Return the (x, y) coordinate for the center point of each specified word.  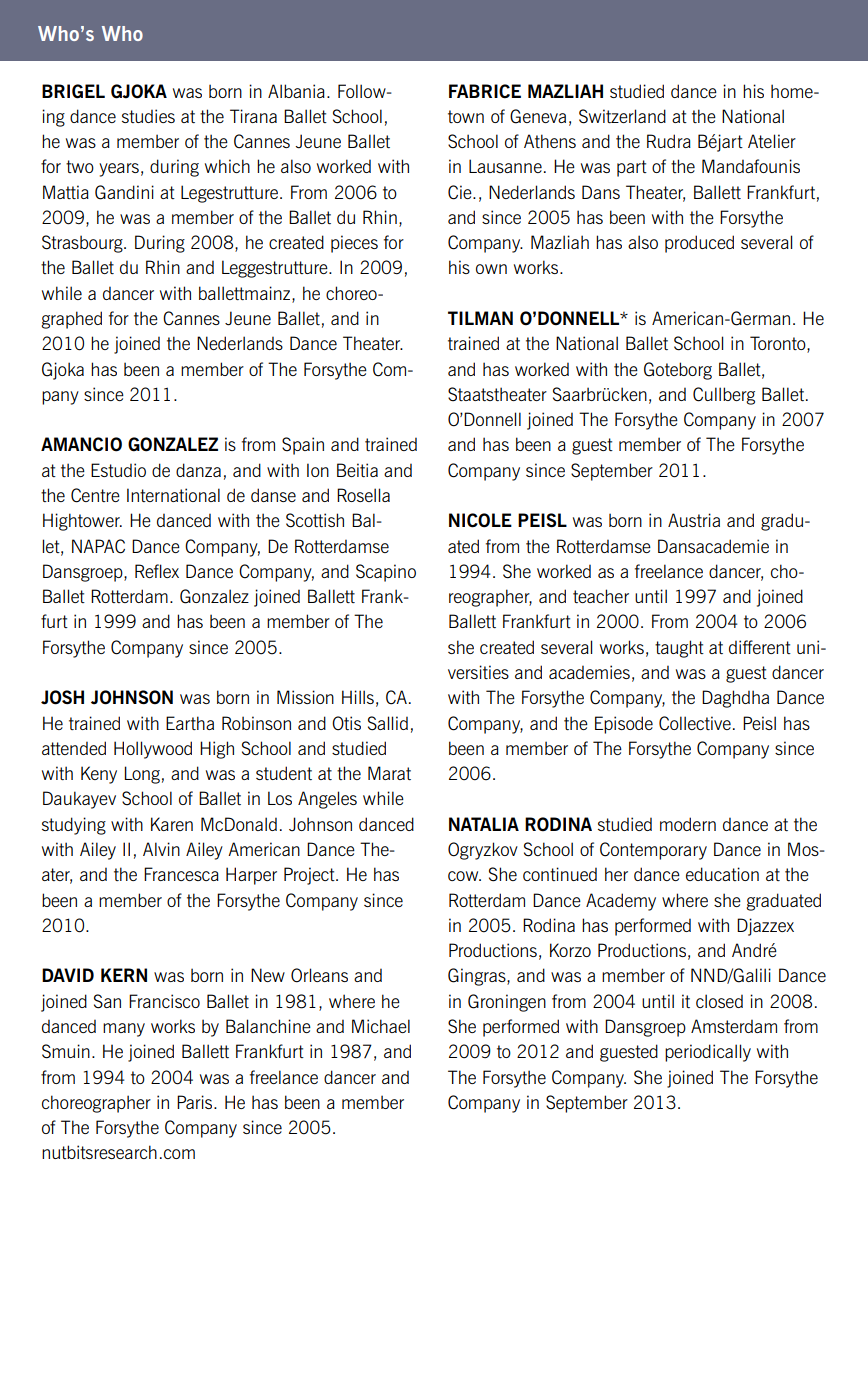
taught (679, 649)
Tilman (480, 318)
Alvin (161, 849)
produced (699, 244)
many (124, 1030)
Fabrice (485, 91)
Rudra (669, 141)
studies (148, 116)
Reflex (157, 571)
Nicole (480, 520)
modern (688, 824)
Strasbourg (83, 244)
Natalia (484, 824)
